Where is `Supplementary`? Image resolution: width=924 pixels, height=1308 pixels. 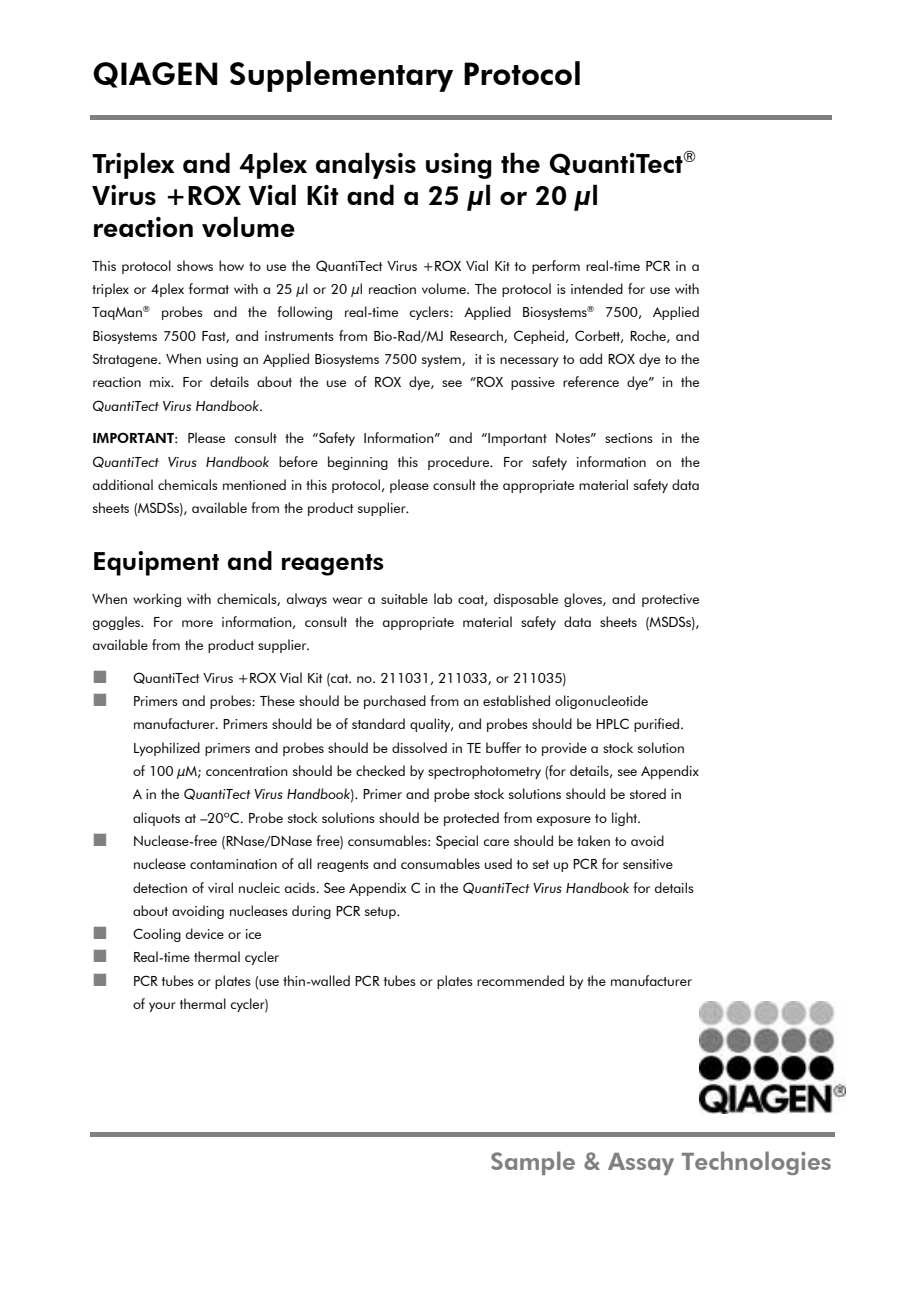
Supplementary is located at coordinates (341, 76).
